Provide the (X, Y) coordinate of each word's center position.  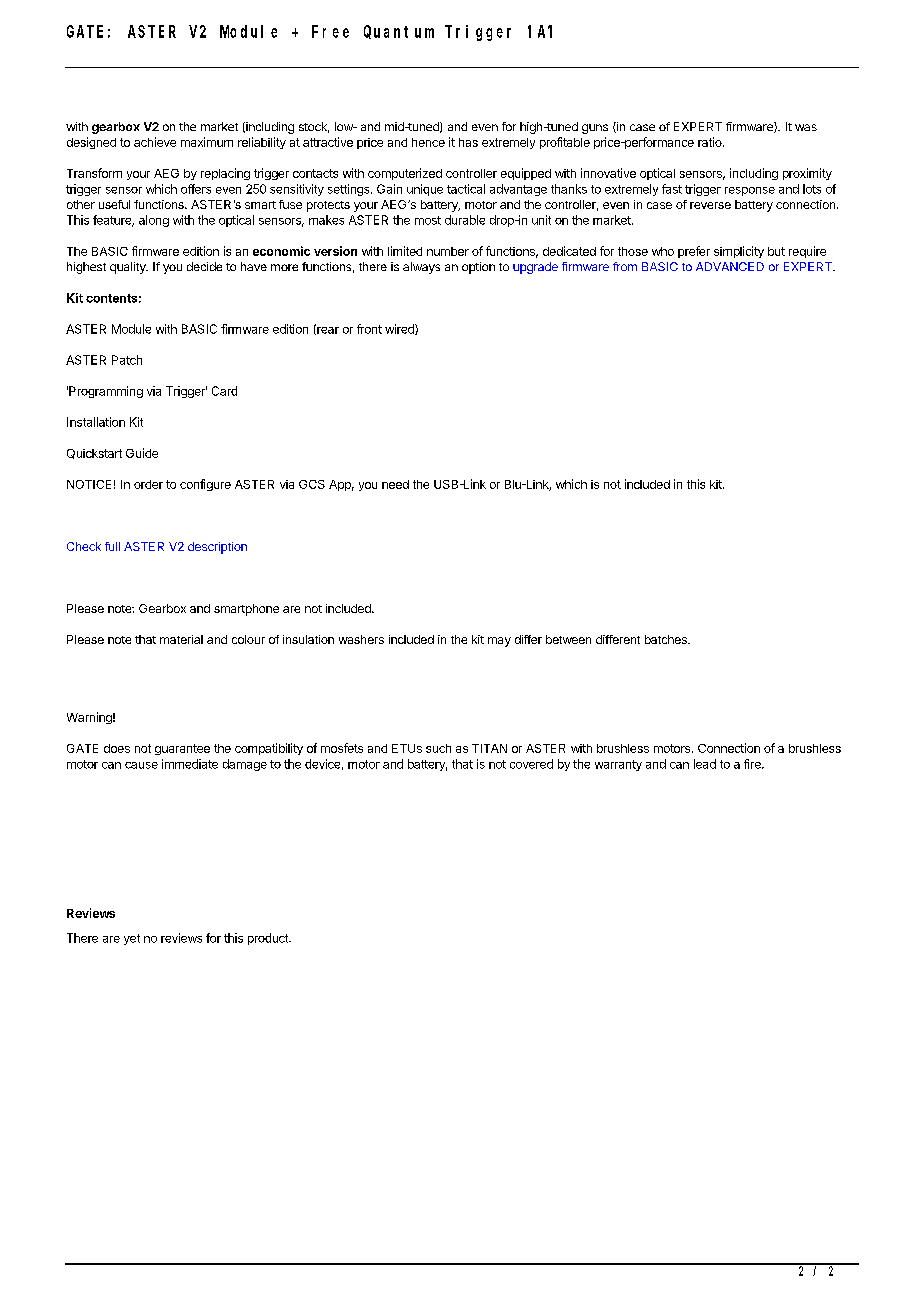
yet (132, 939)
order (148, 484)
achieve (155, 142)
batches (667, 639)
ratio (711, 142)
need (395, 484)
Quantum (399, 32)
